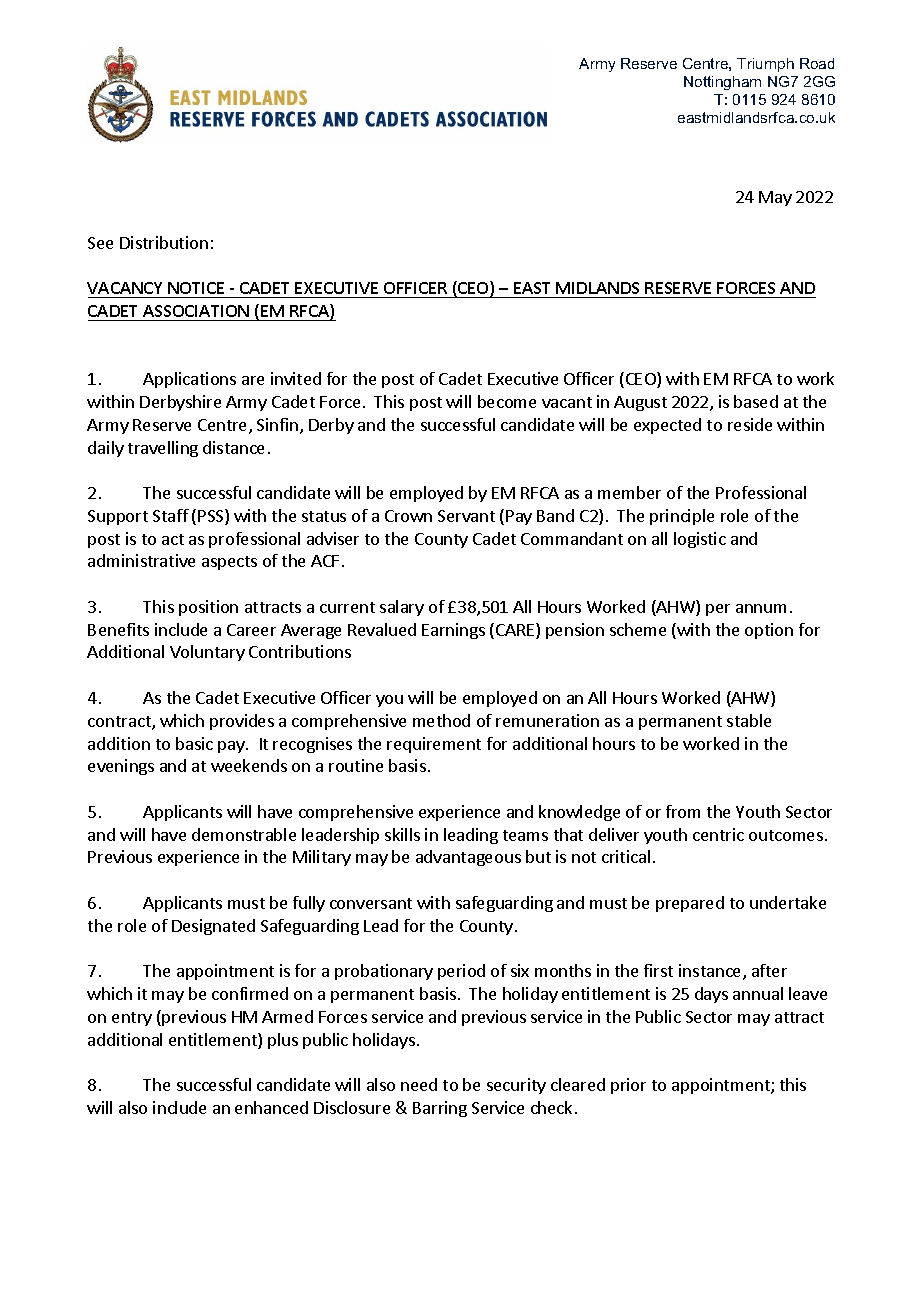 Image resolution: width=924 pixels, height=1308 pixels. What do you see at coordinates (208, 608) in the screenshot?
I see `position` at bounding box center [208, 608].
